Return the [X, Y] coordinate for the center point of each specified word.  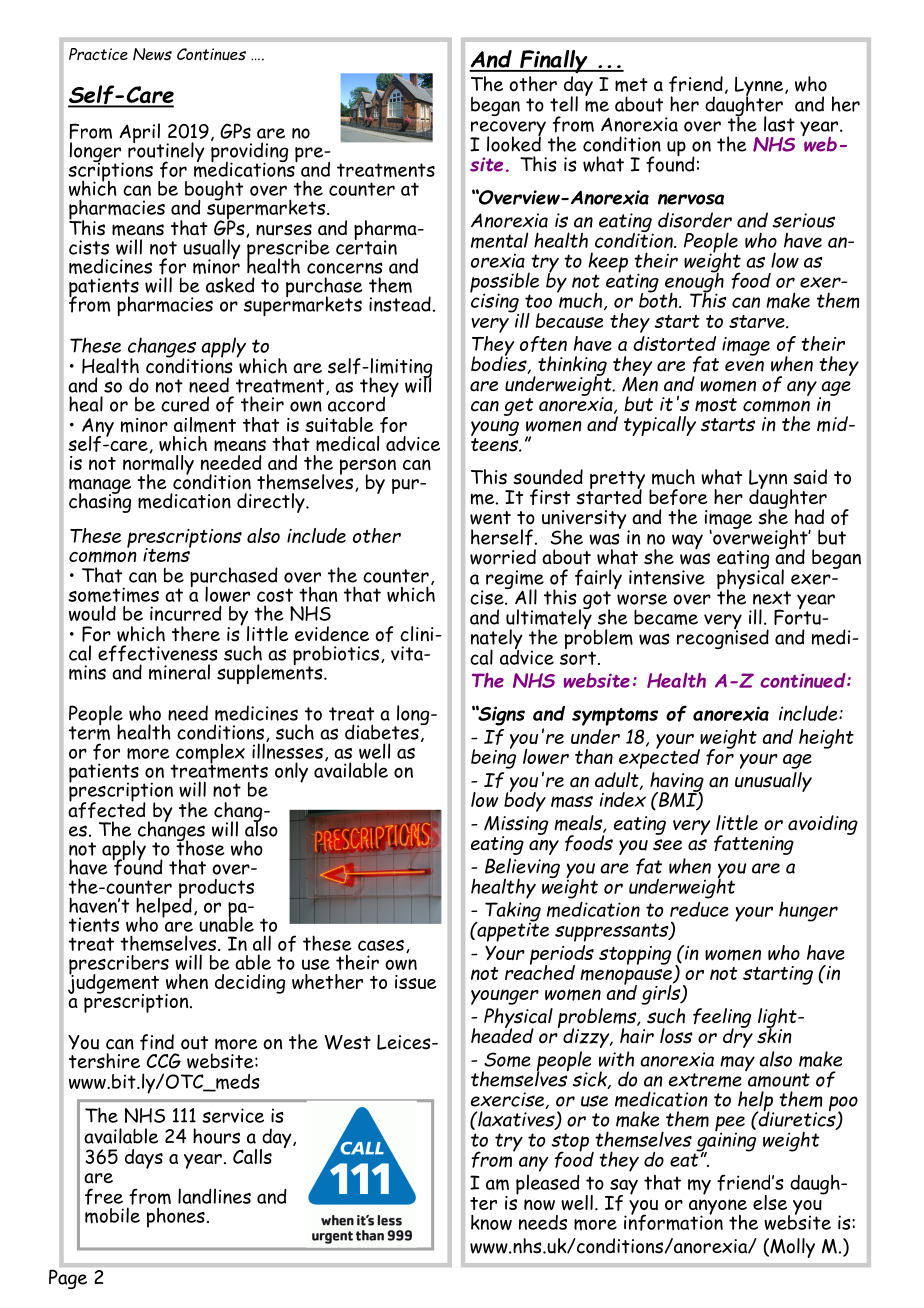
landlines [214, 1196]
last [779, 124]
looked [514, 143]
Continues [211, 54]
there [196, 634]
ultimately [549, 619]
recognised [723, 638]
